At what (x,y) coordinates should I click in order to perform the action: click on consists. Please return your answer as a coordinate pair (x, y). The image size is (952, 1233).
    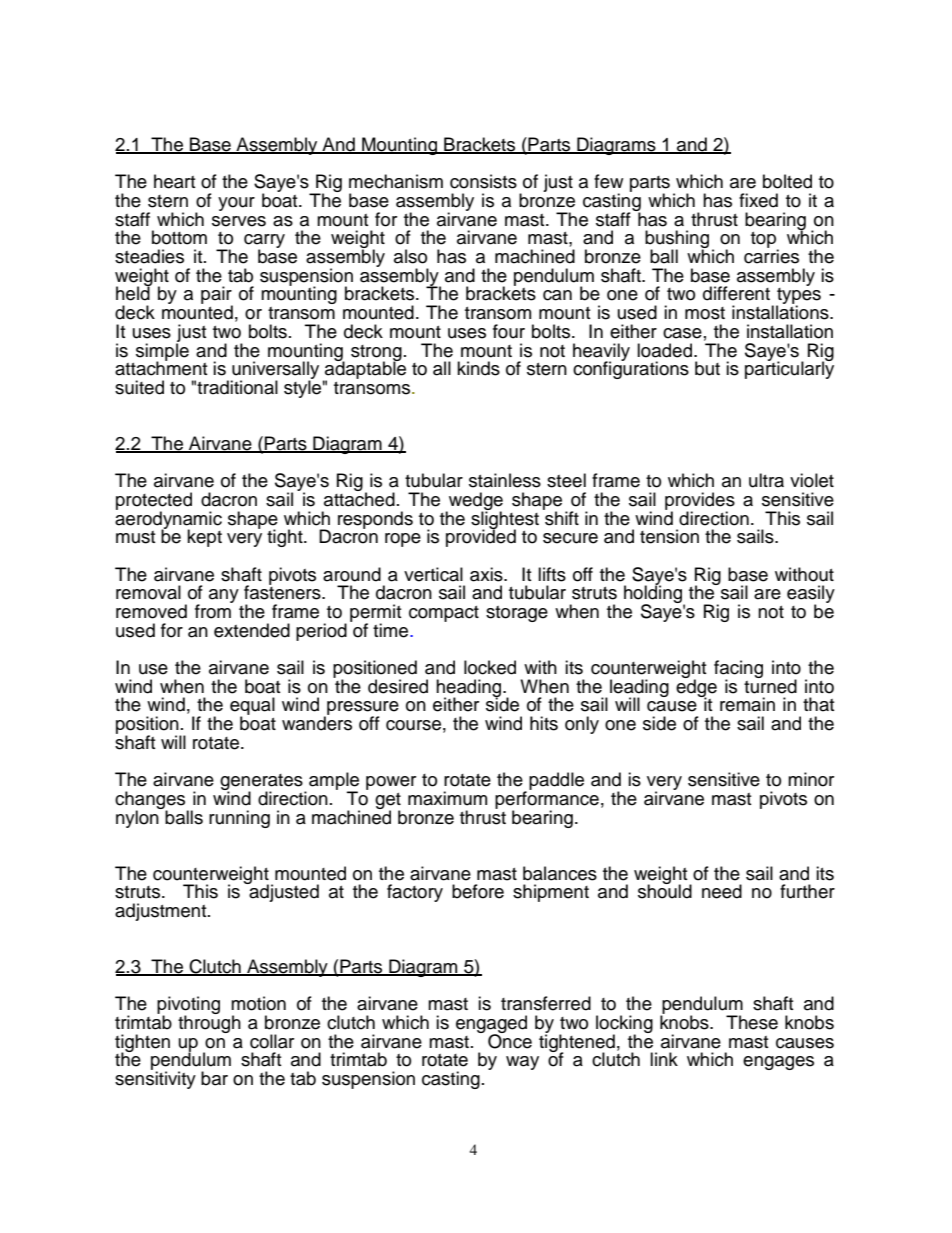
    Looking at the image, I should click on (483, 181).
